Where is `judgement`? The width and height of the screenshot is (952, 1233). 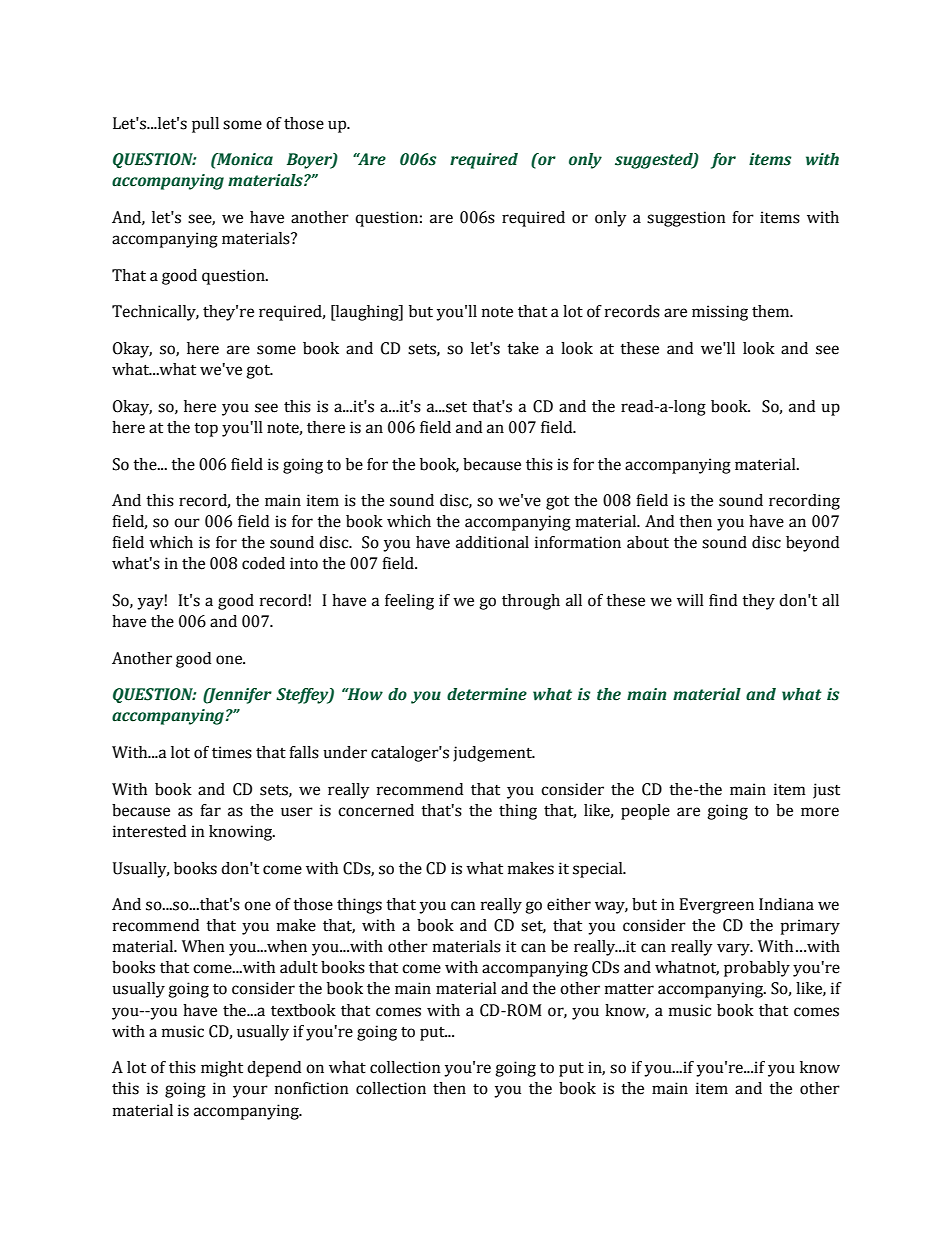
judgement is located at coordinates (494, 754).
